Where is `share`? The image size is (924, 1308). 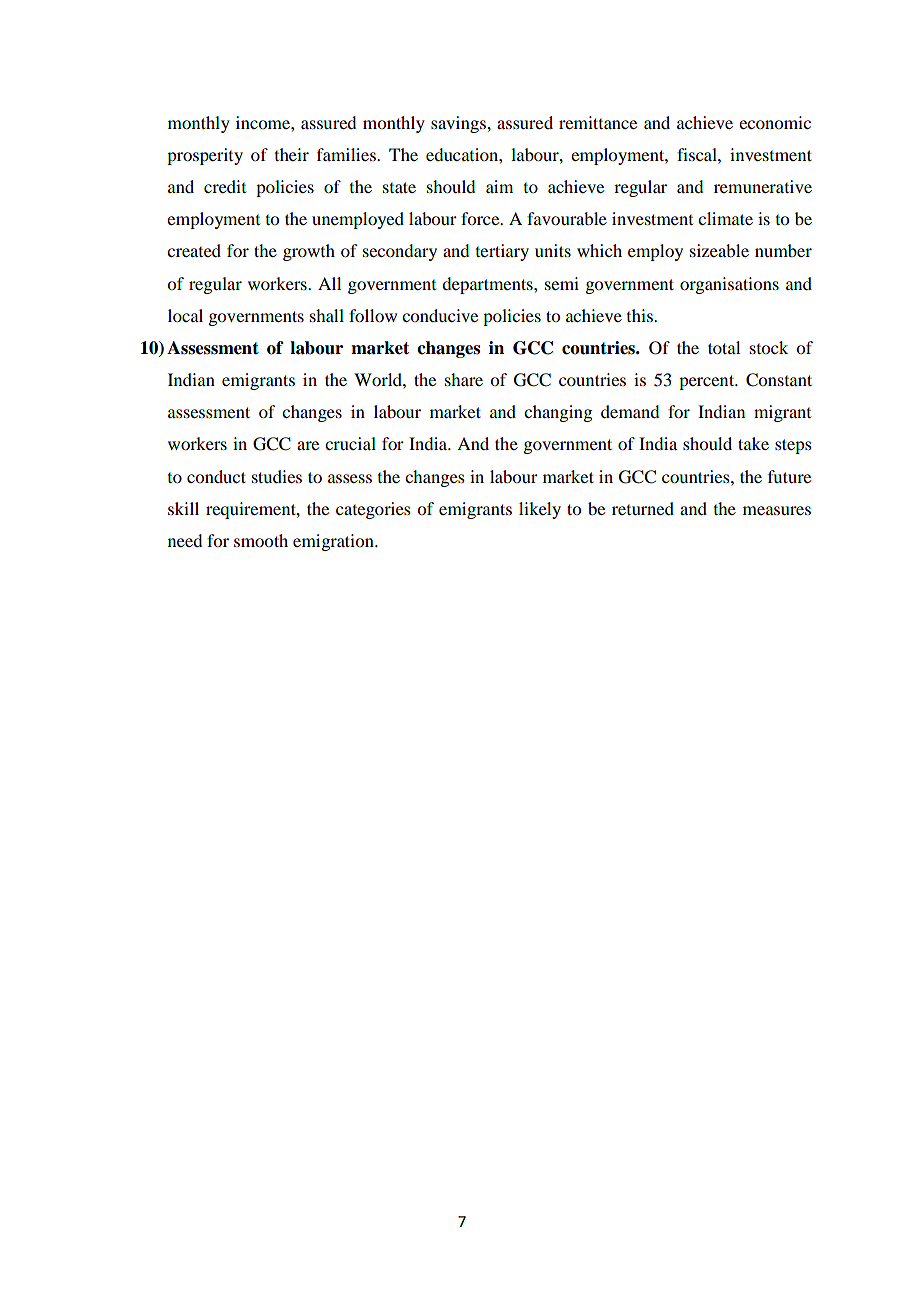
share is located at coordinates (464, 379).
